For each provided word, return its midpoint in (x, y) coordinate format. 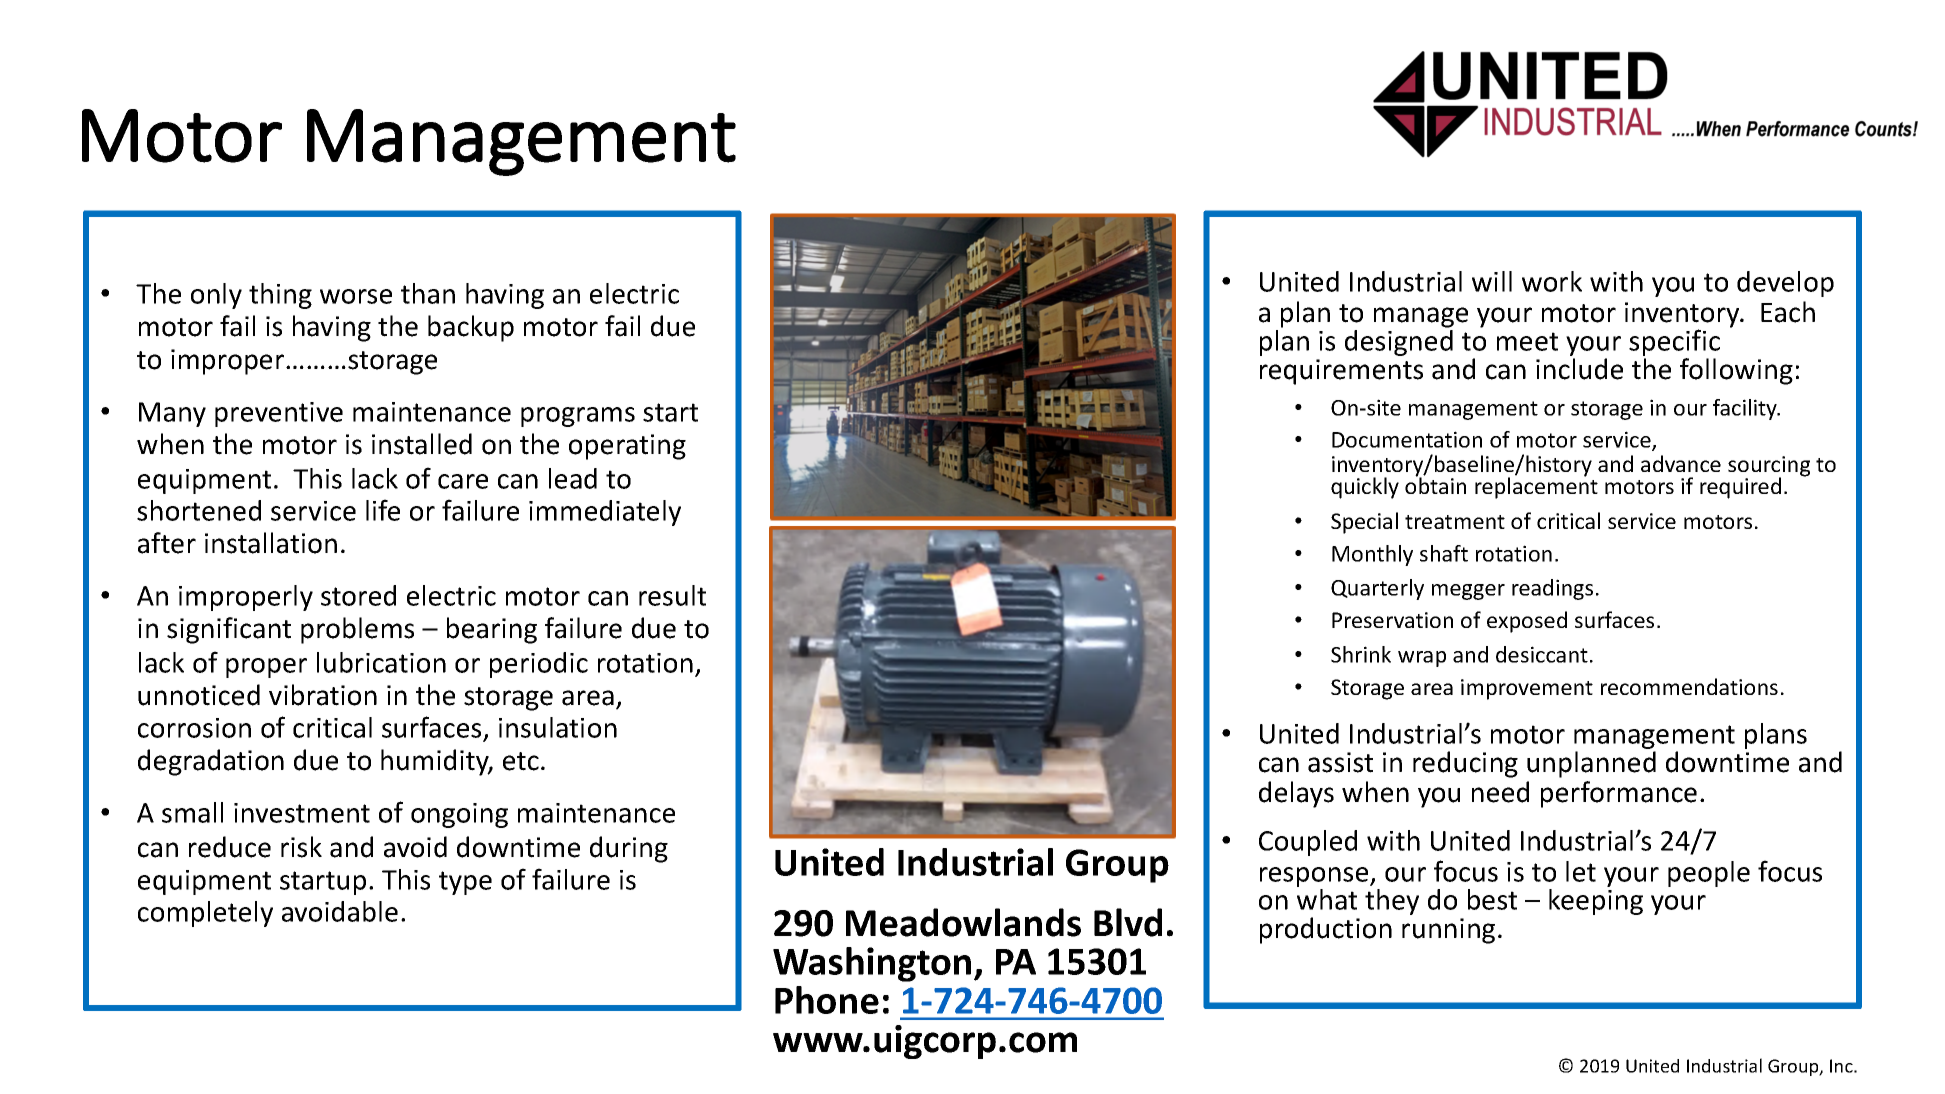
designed (1399, 341)
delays (1296, 794)
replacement (1536, 487)
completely (205, 914)
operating (627, 447)
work (1552, 281)
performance (1619, 794)
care (463, 481)
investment (302, 813)
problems (357, 630)
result (672, 595)
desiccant (1542, 654)
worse (356, 296)
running (1448, 931)
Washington (872, 964)
